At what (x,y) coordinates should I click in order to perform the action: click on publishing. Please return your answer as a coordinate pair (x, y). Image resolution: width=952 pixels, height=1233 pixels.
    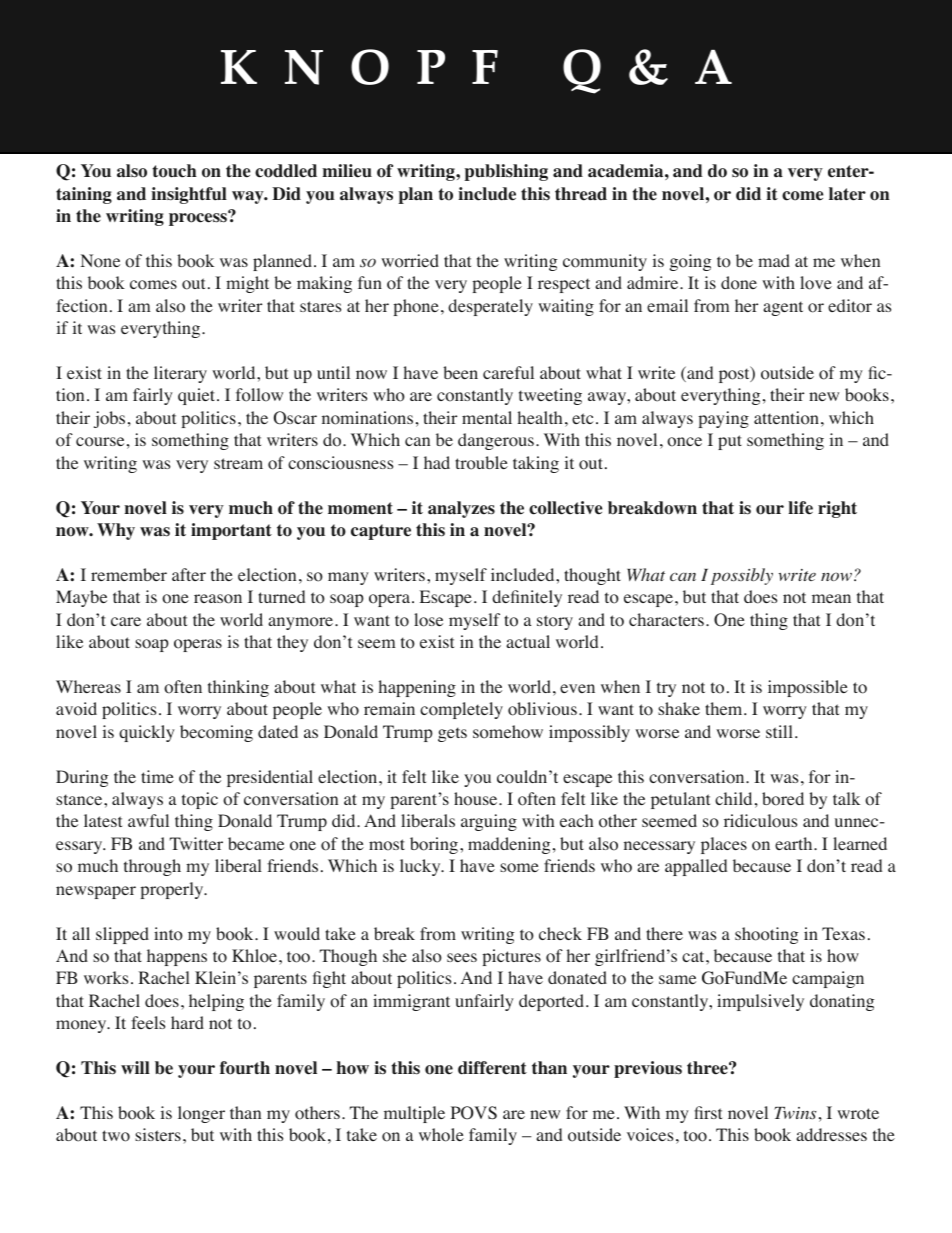
    Looking at the image, I should click on (506, 172).
